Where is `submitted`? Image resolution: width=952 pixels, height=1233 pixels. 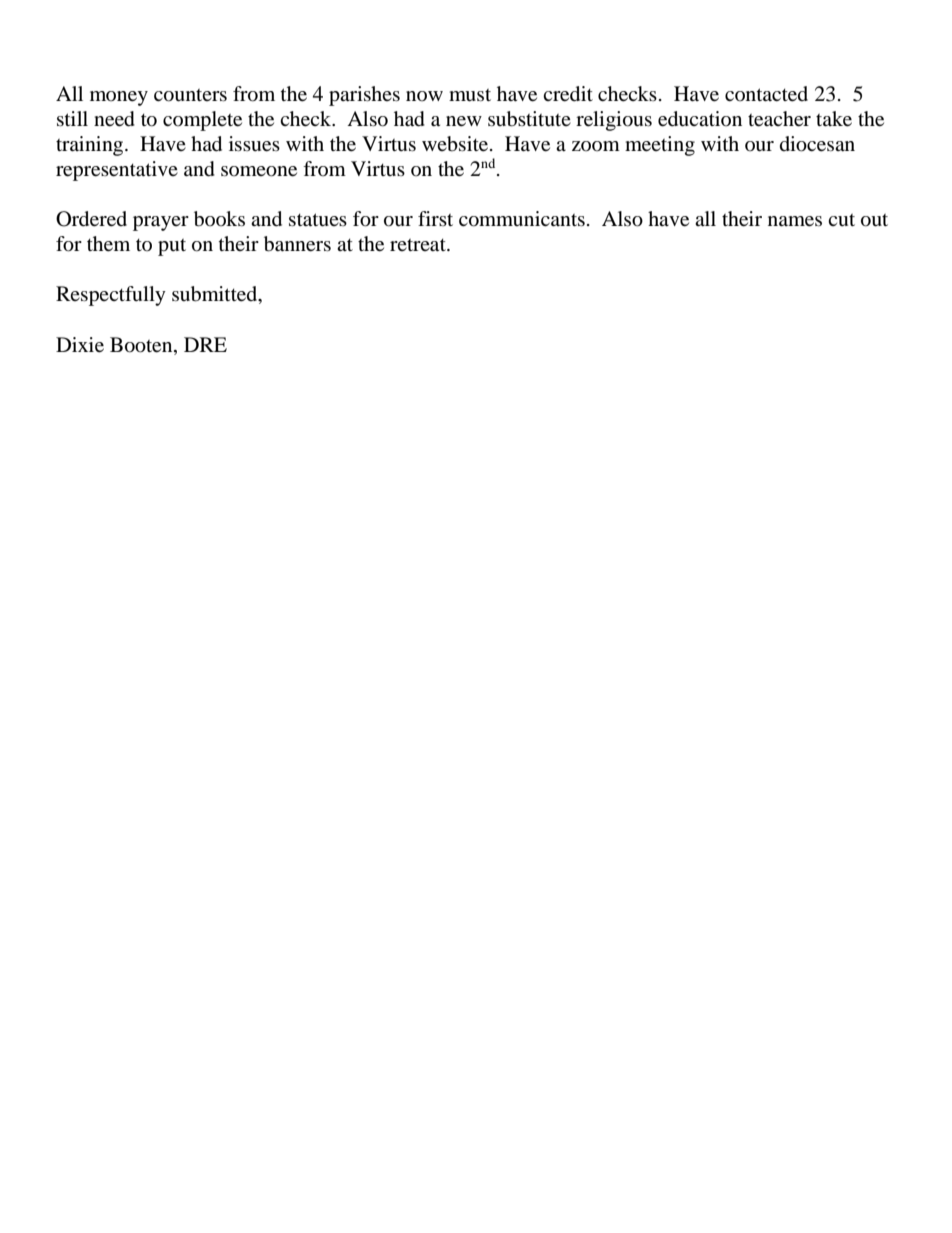 submitted is located at coordinates (216, 295).
